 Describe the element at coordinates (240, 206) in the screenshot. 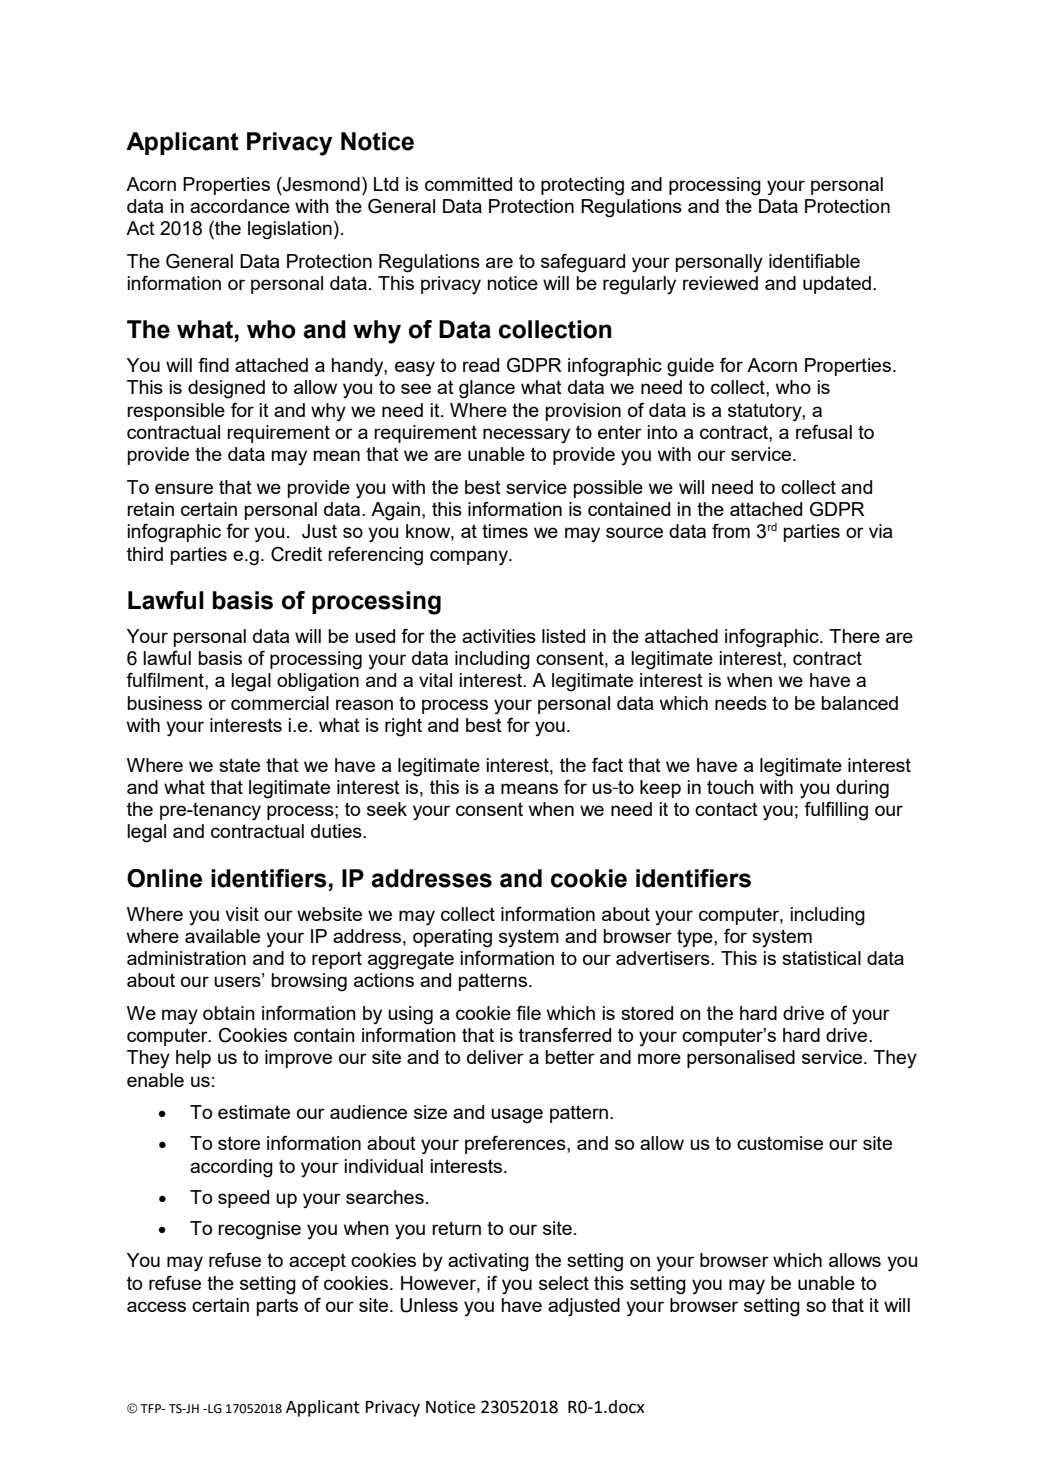

I see `accordance` at that location.
